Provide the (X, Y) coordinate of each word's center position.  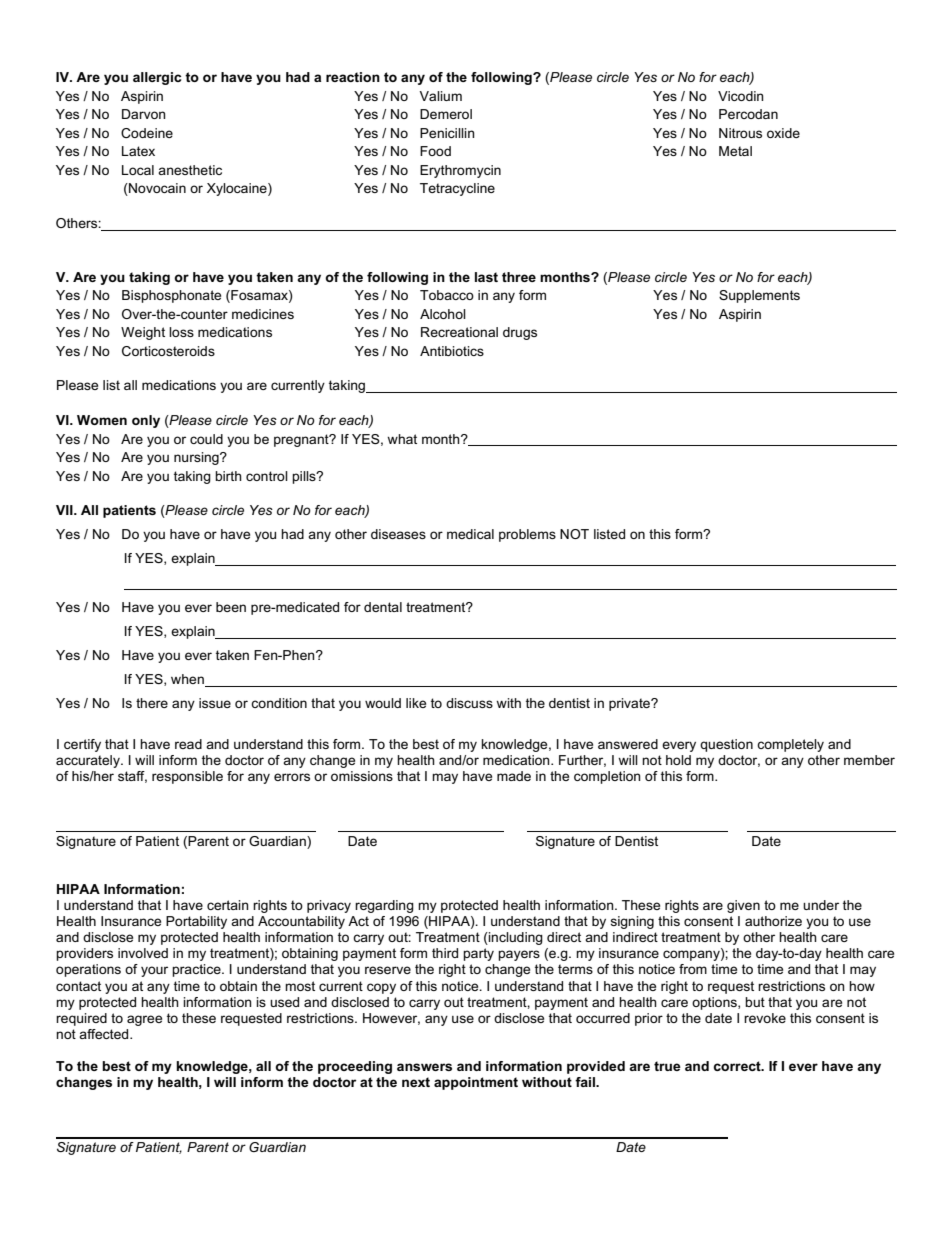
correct (738, 1066)
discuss (469, 703)
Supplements (759, 296)
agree (144, 1020)
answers (424, 1067)
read (188, 744)
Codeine (147, 133)
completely (790, 745)
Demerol (446, 114)
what (402, 439)
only (146, 421)
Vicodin (741, 96)
